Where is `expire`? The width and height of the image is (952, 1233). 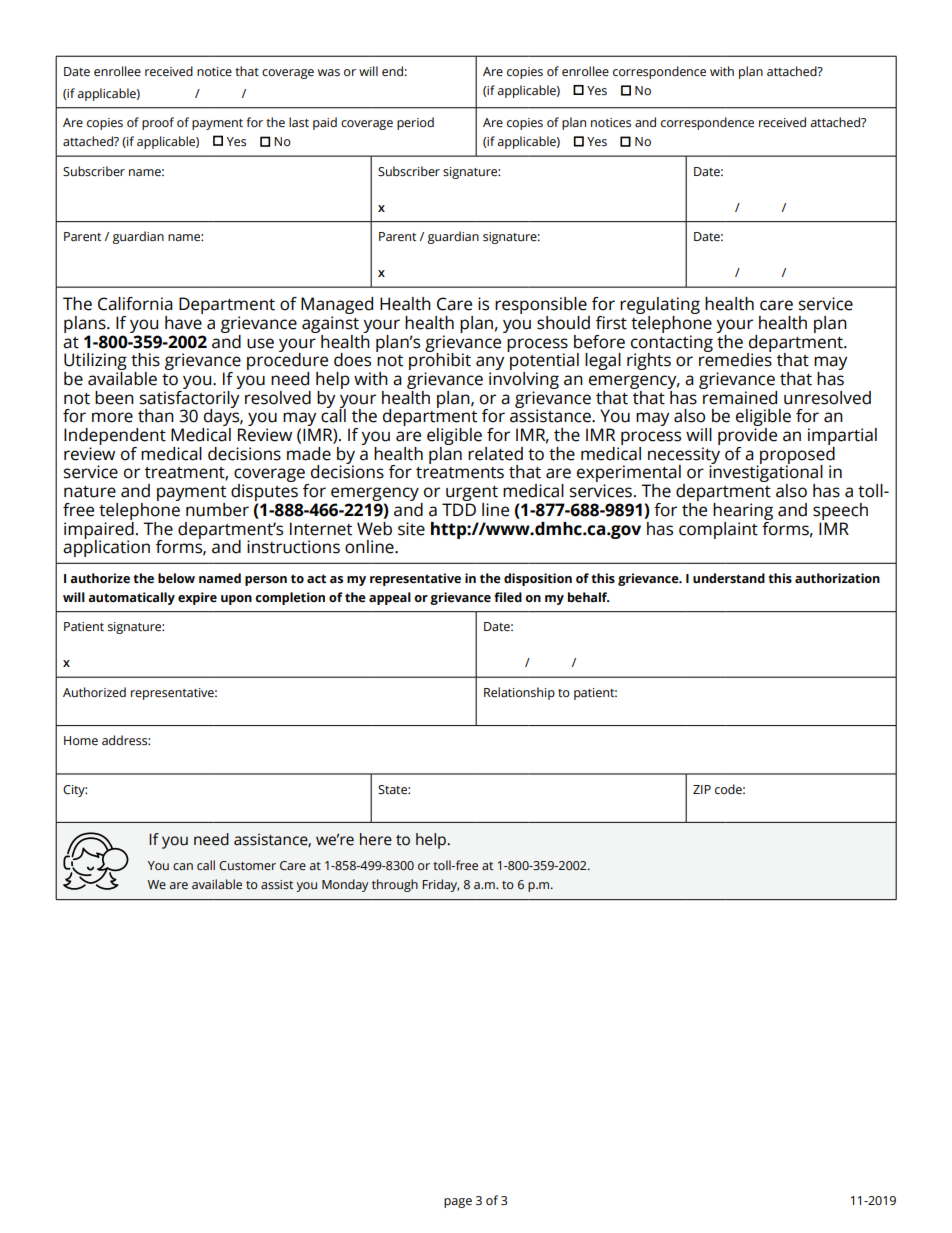 expire is located at coordinates (197, 598).
